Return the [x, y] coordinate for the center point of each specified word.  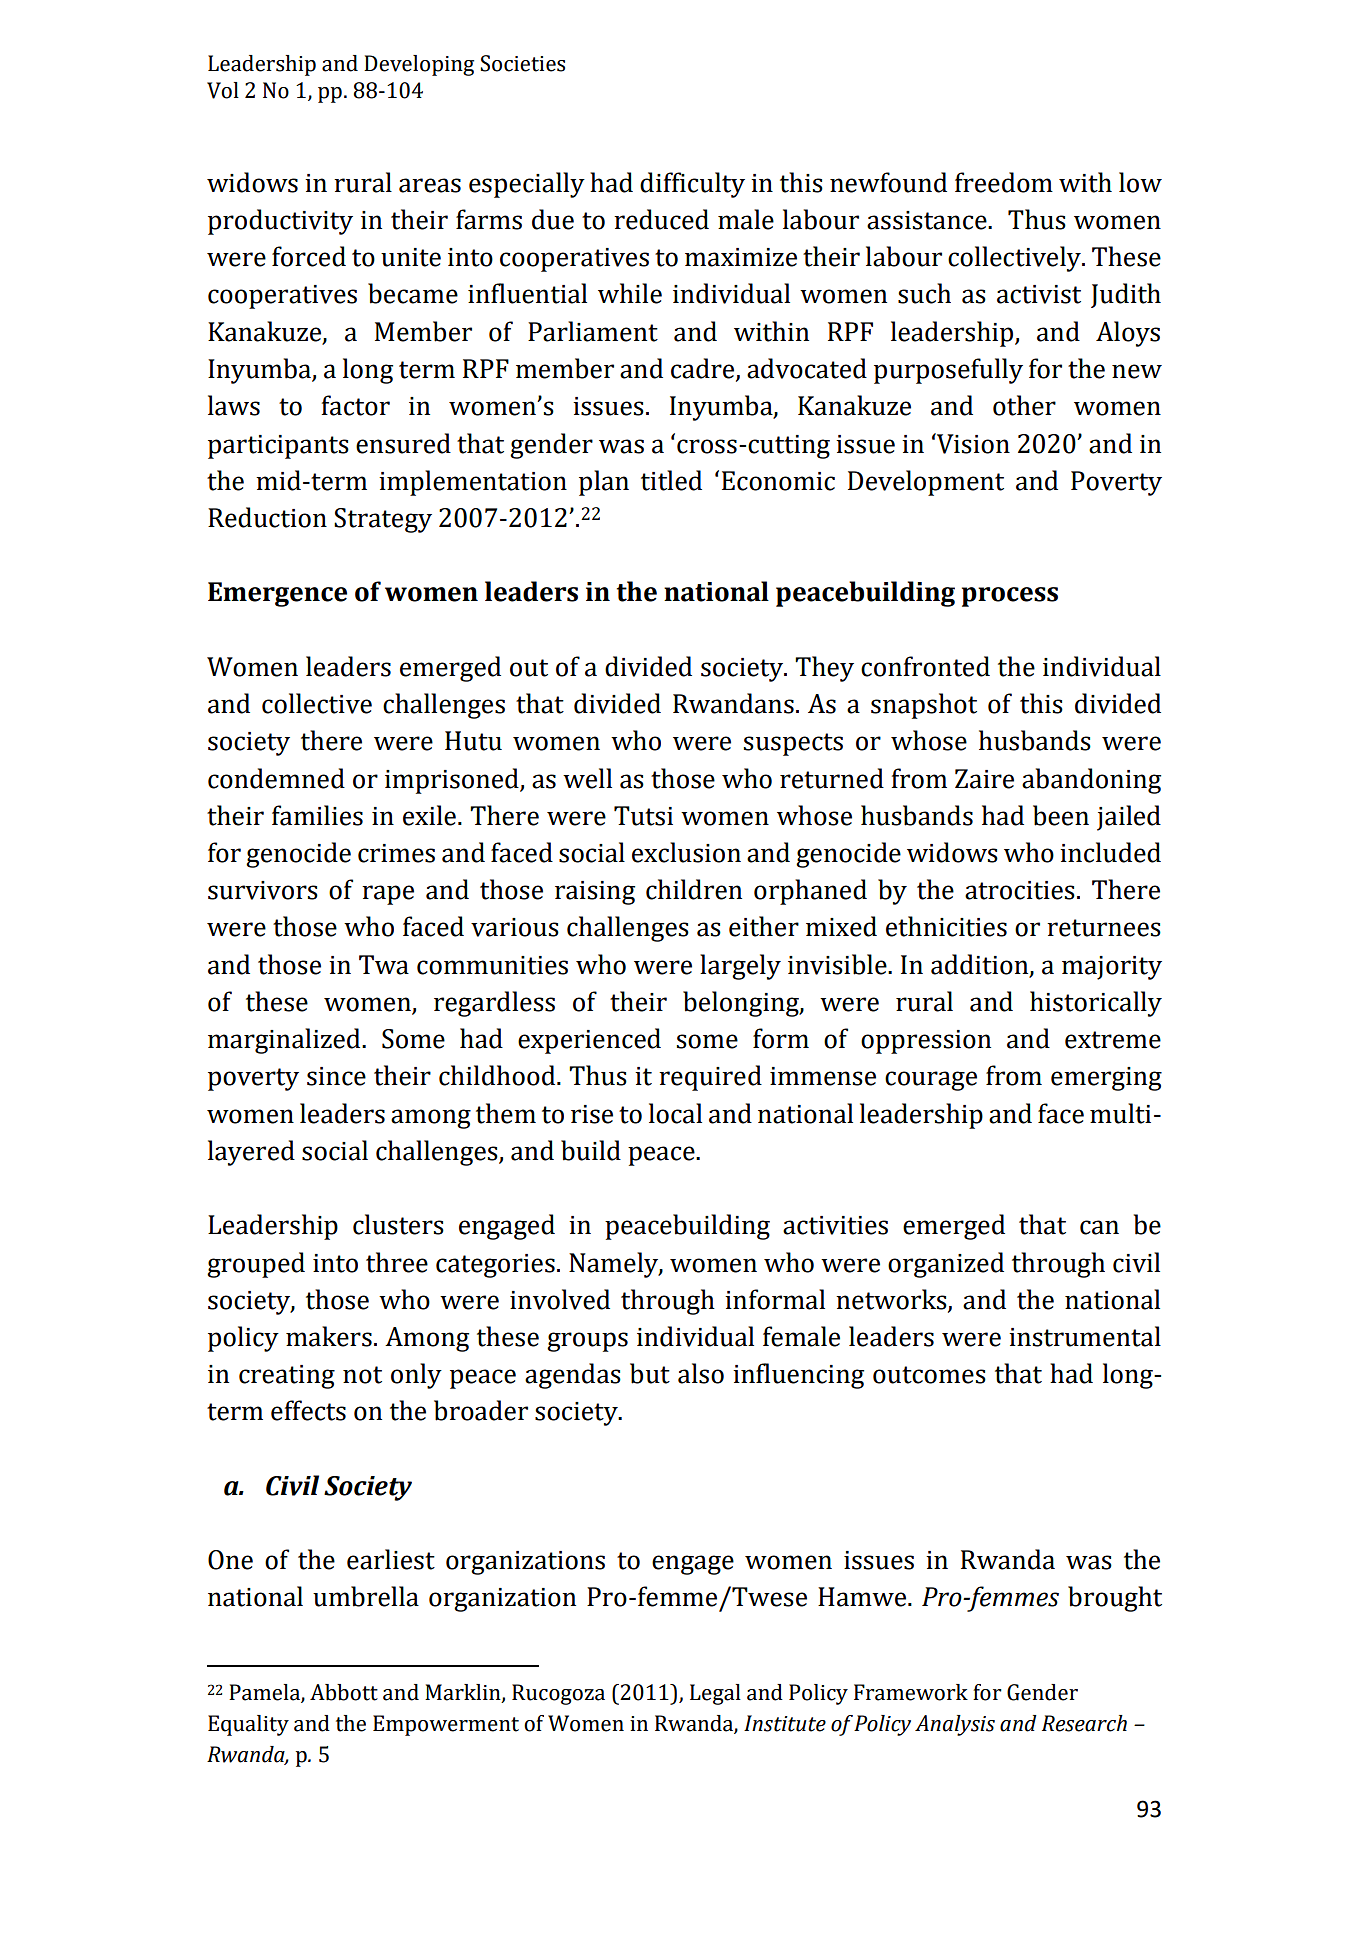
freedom [1004, 182]
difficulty [692, 185]
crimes [396, 853]
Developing [419, 65]
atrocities [1020, 890]
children [694, 889]
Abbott [344, 1692]
